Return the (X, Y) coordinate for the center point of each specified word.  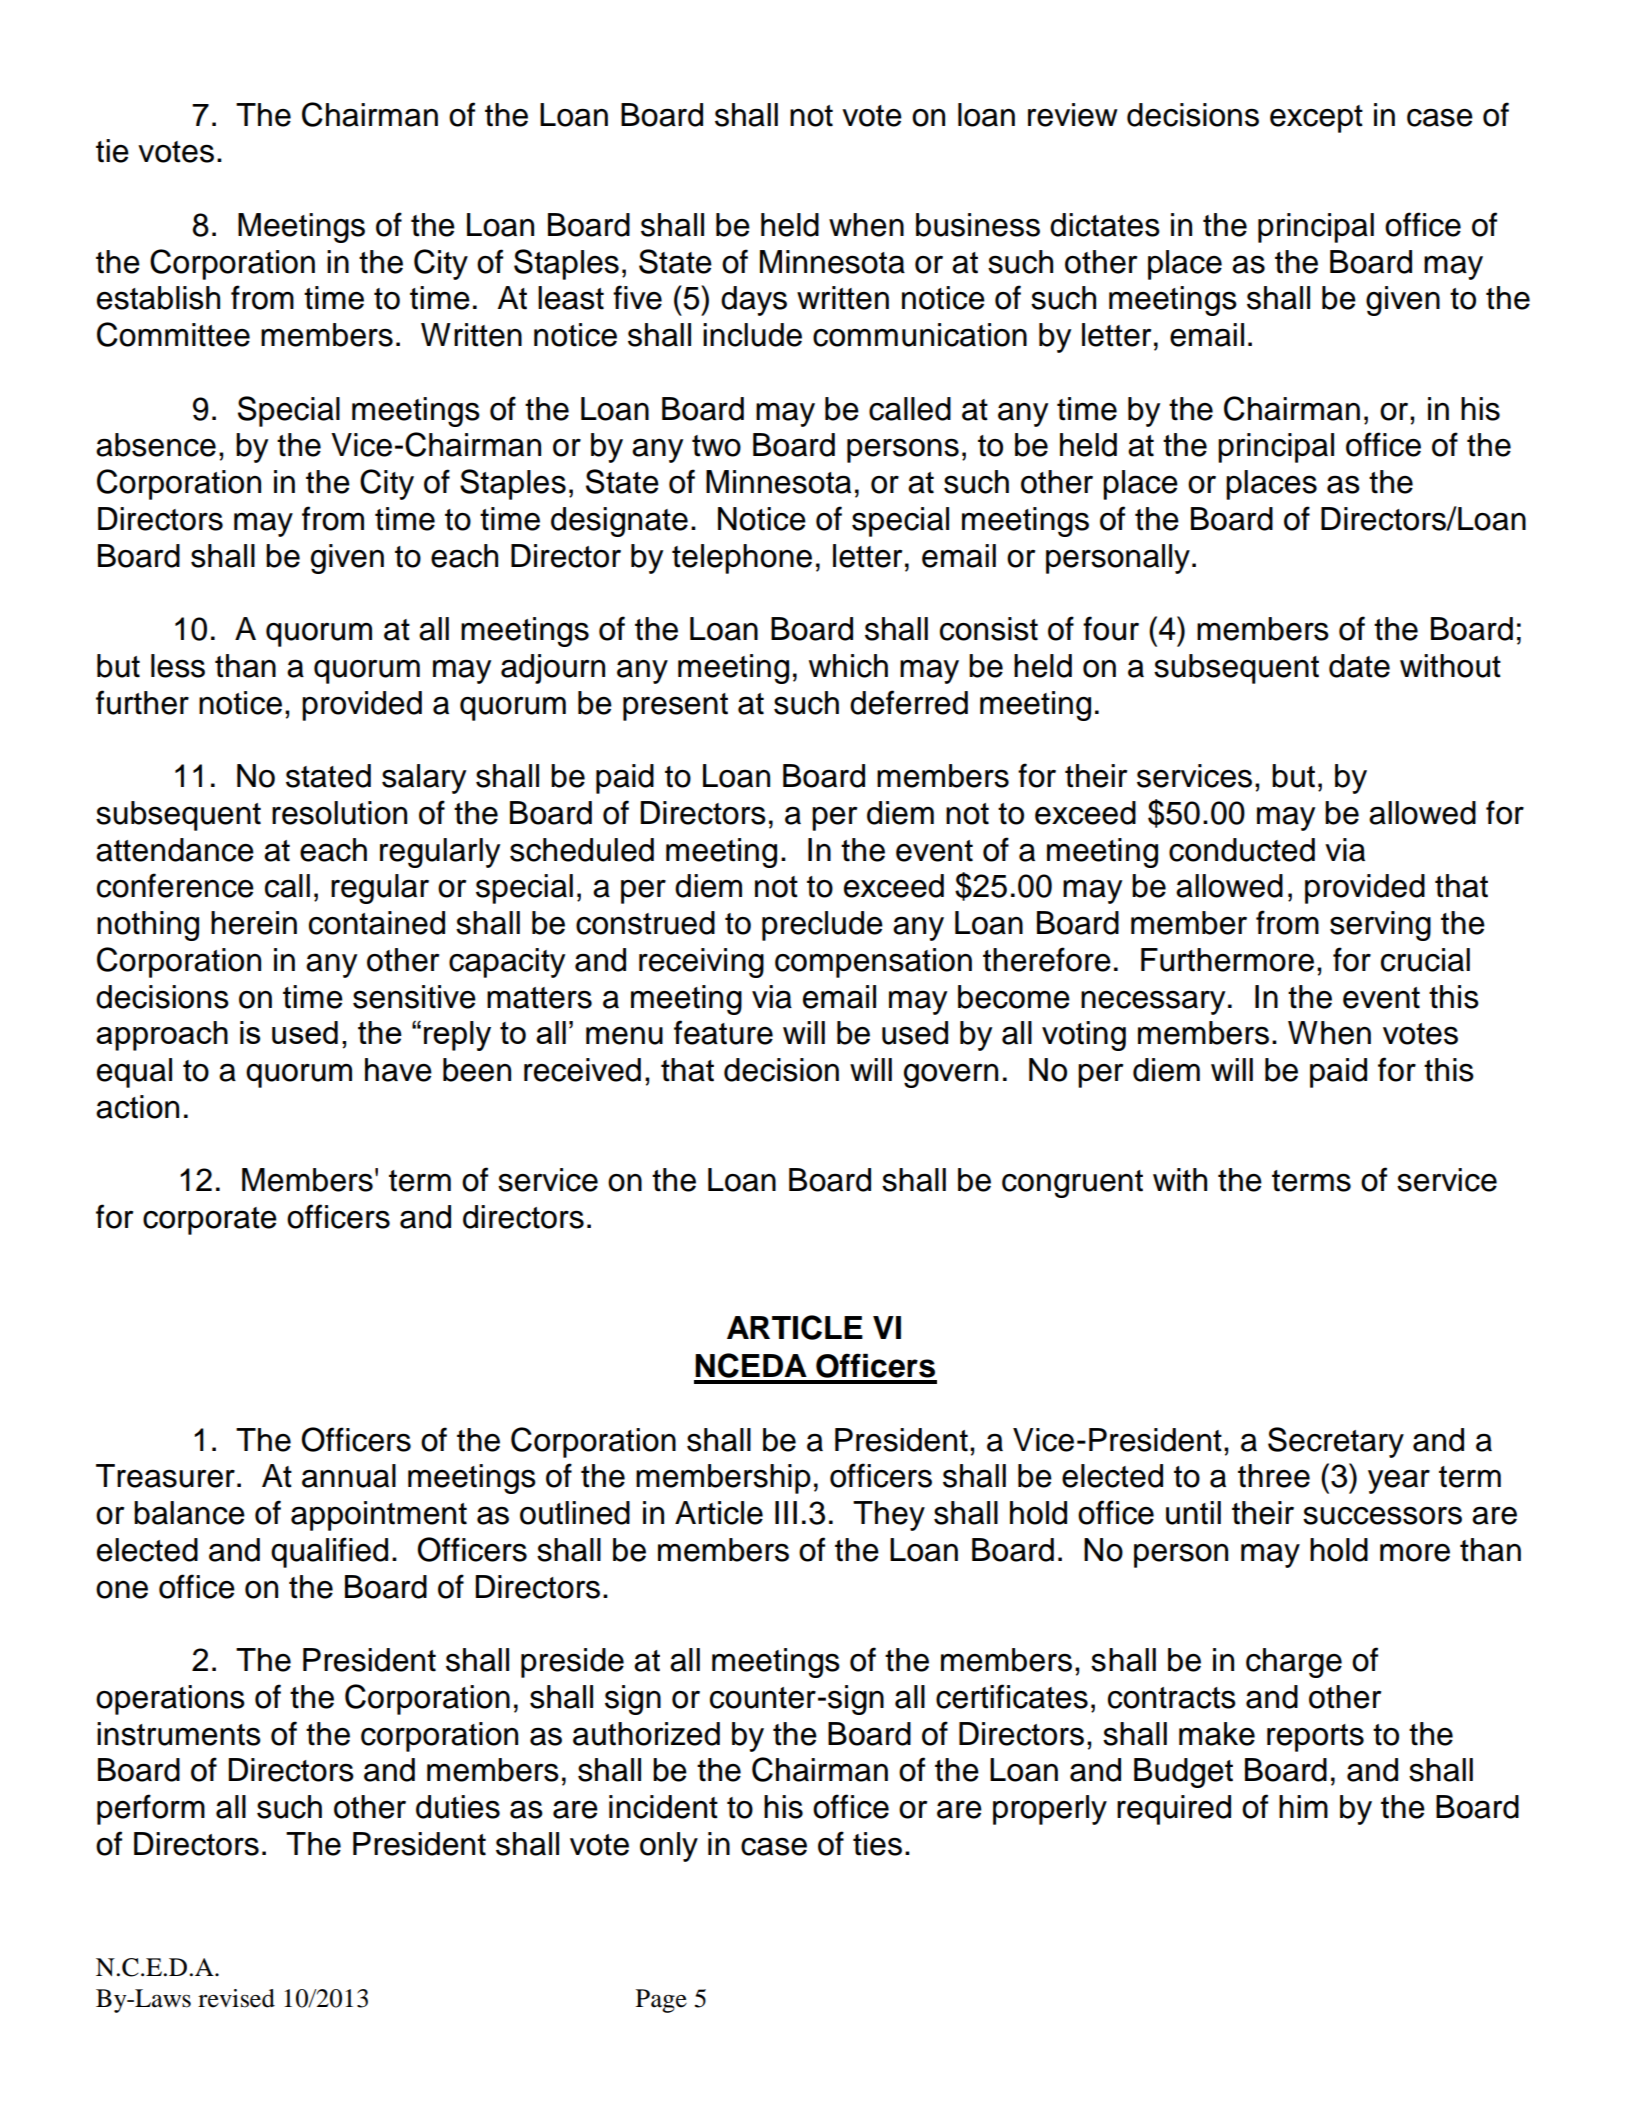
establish (158, 298)
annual (349, 1476)
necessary (1153, 1002)
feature (723, 1032)
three (1274, 1476)
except (1316, 119)
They (889, 1516)
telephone (742, 559)
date (1359, 666)
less (178, 666)
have (398, 1070)
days (754, 301)
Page (661, 2001)
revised (236, 1998)
